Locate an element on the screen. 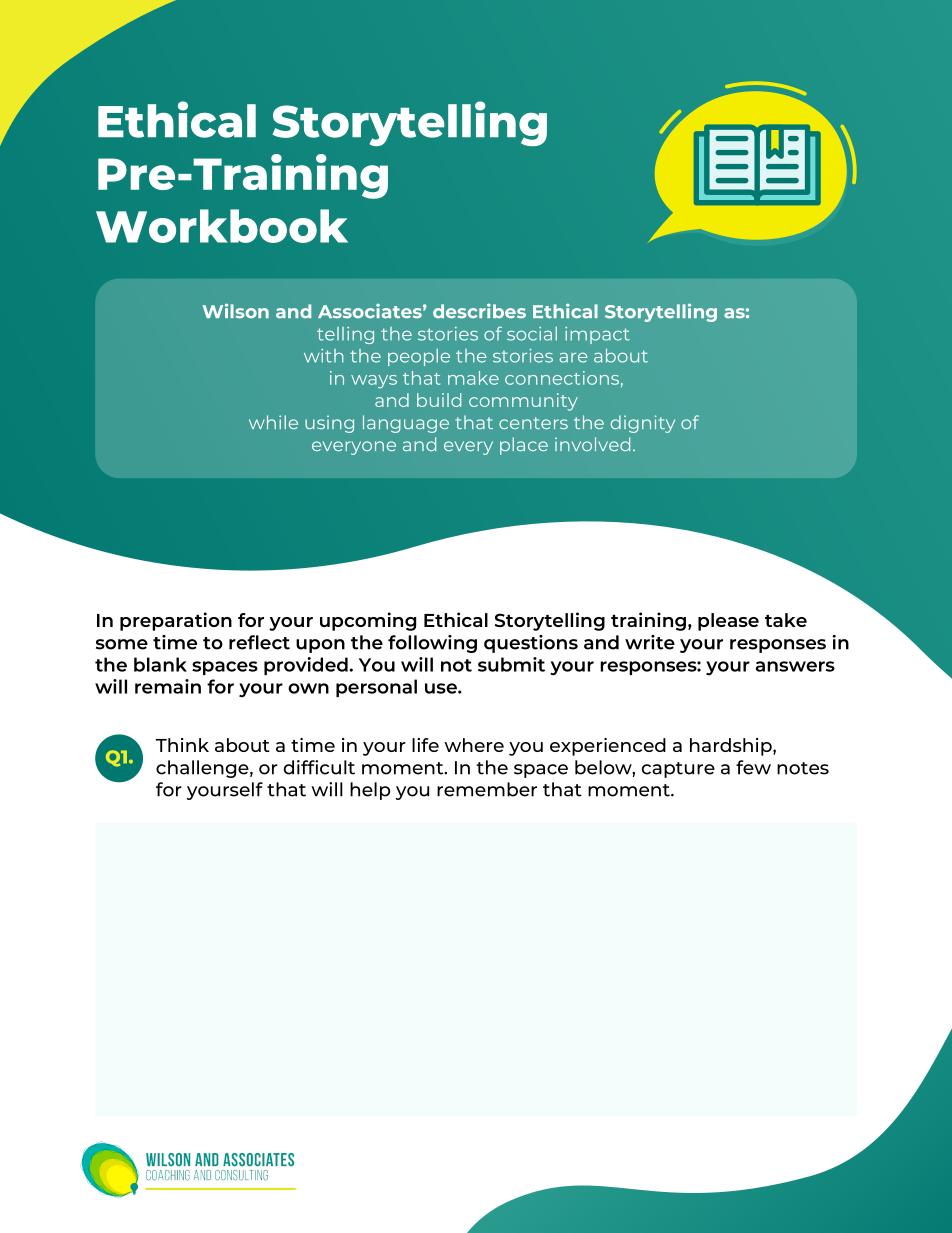 This screenshot has width=952, height=1233. upcoming is located at coordinates (368, 621).
